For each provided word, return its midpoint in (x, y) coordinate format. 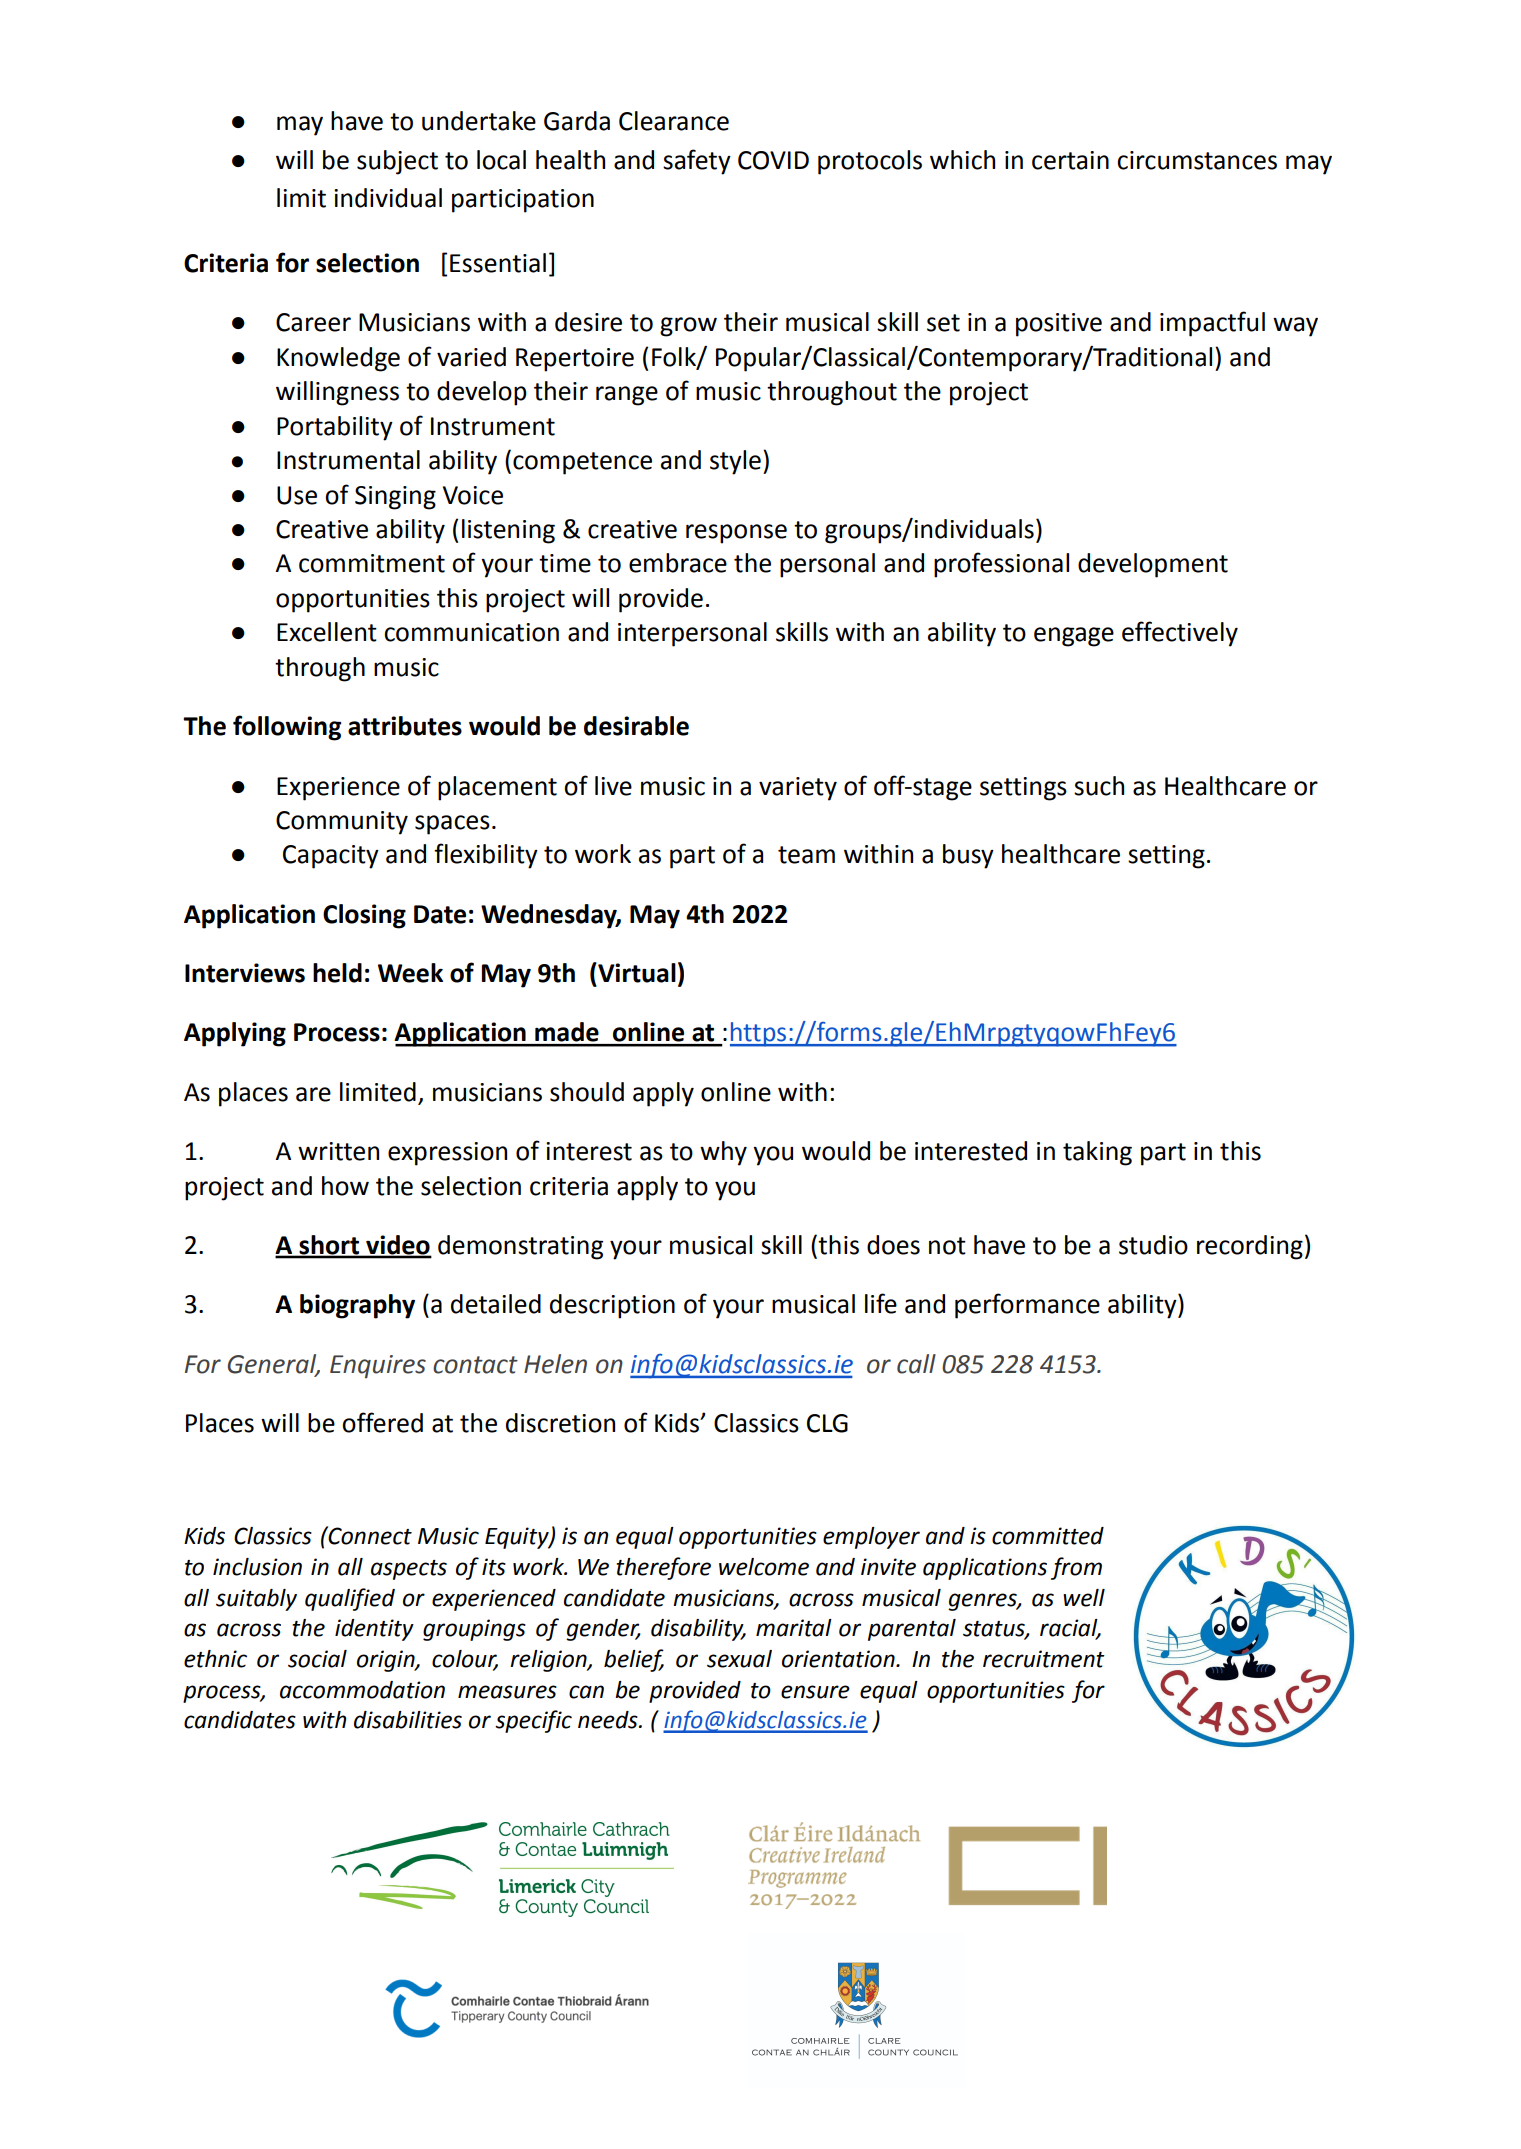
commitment (372, 563)
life (881, 1303)
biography (357, 1306)
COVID (773, 160)
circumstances (1197, 160)
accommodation (362, 1690)
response (736, 534)
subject (397, 162)
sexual (739, 1659)
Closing (364, 916)
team (806, 855)
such (1099, 786)
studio (1153, 1245)
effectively (1180, 634)
